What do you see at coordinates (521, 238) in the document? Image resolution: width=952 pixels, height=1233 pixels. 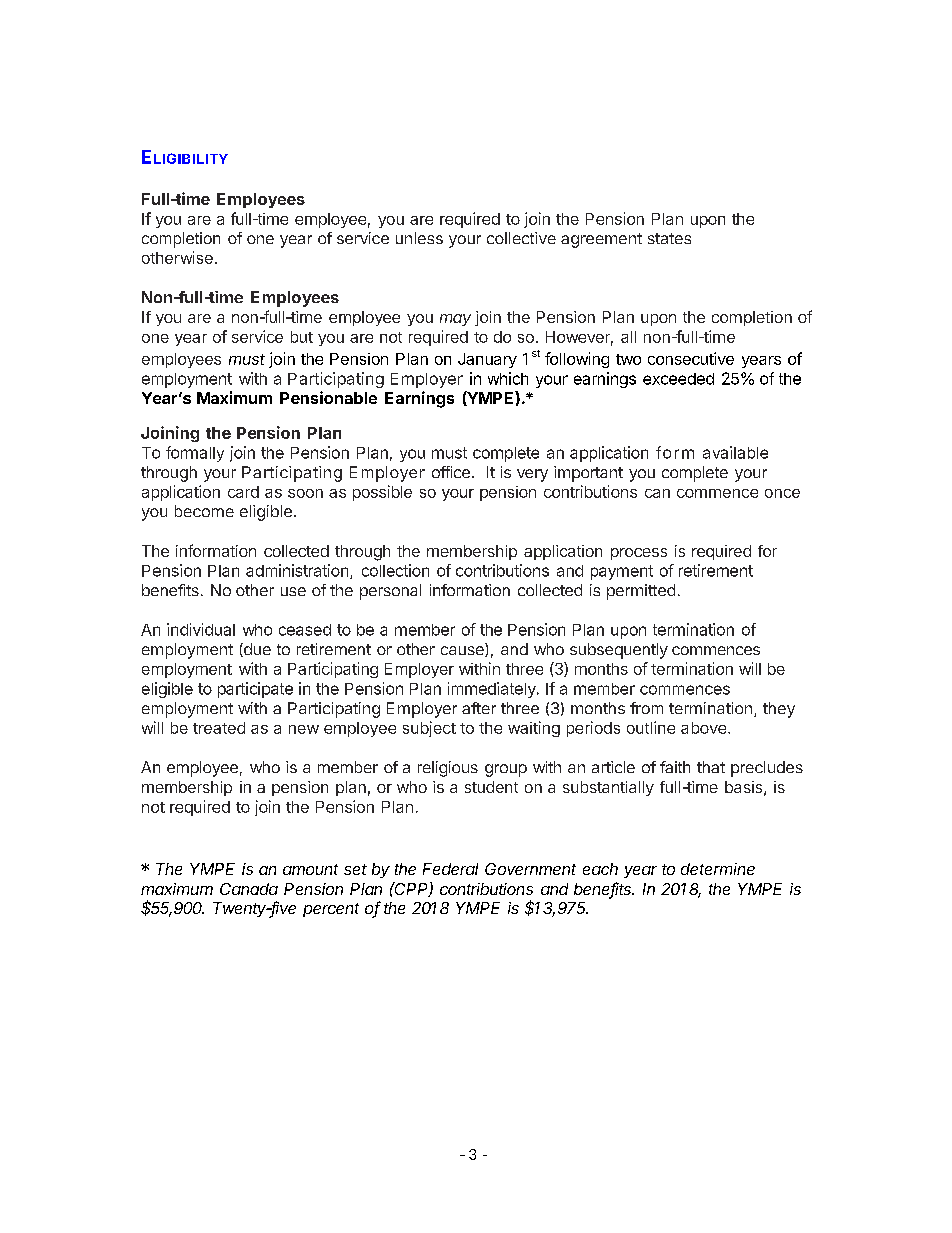 I see `collective` at bounding box center [521, 238].
